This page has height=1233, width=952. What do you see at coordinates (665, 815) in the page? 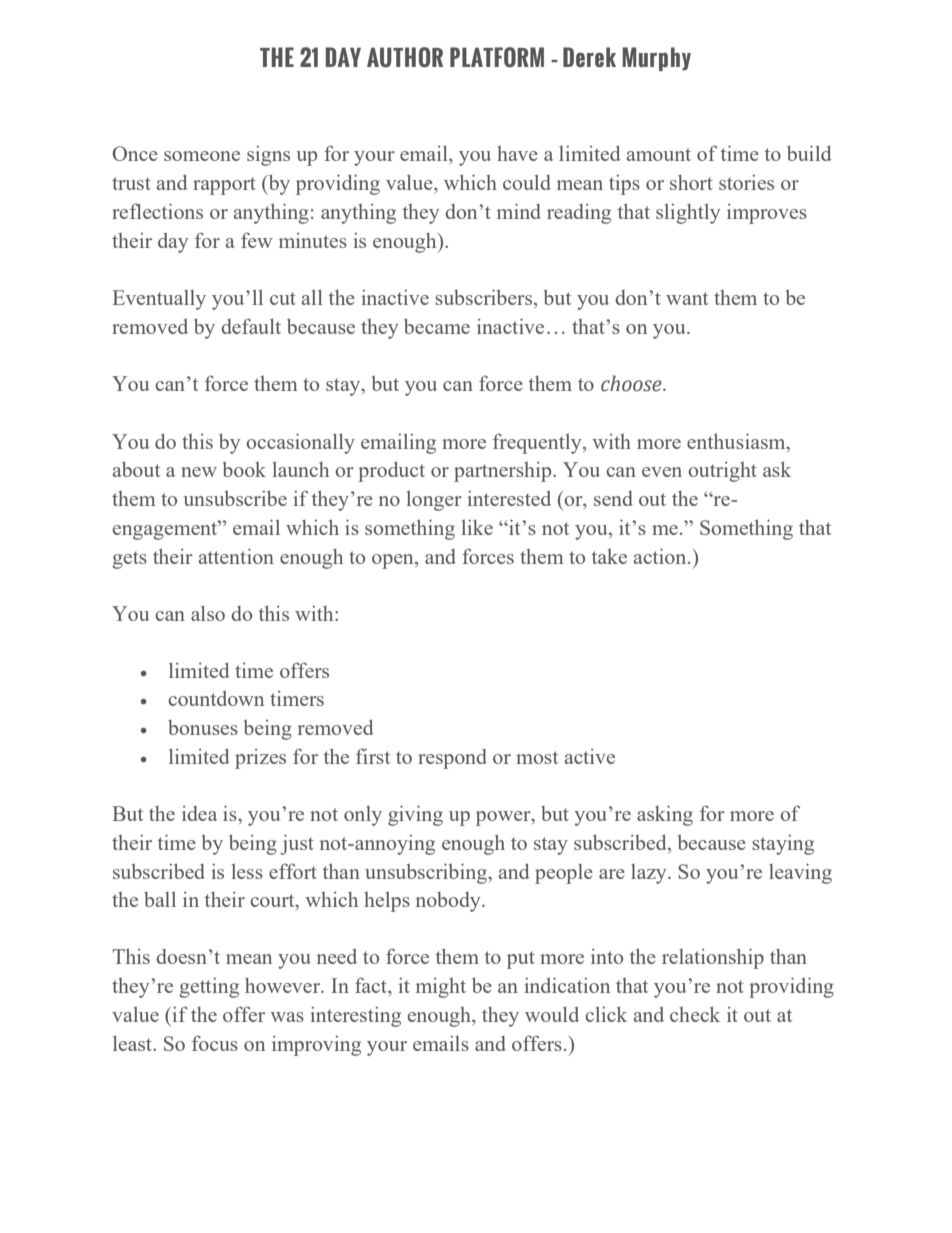
I see `asking` at bounding box center [665, 815].
